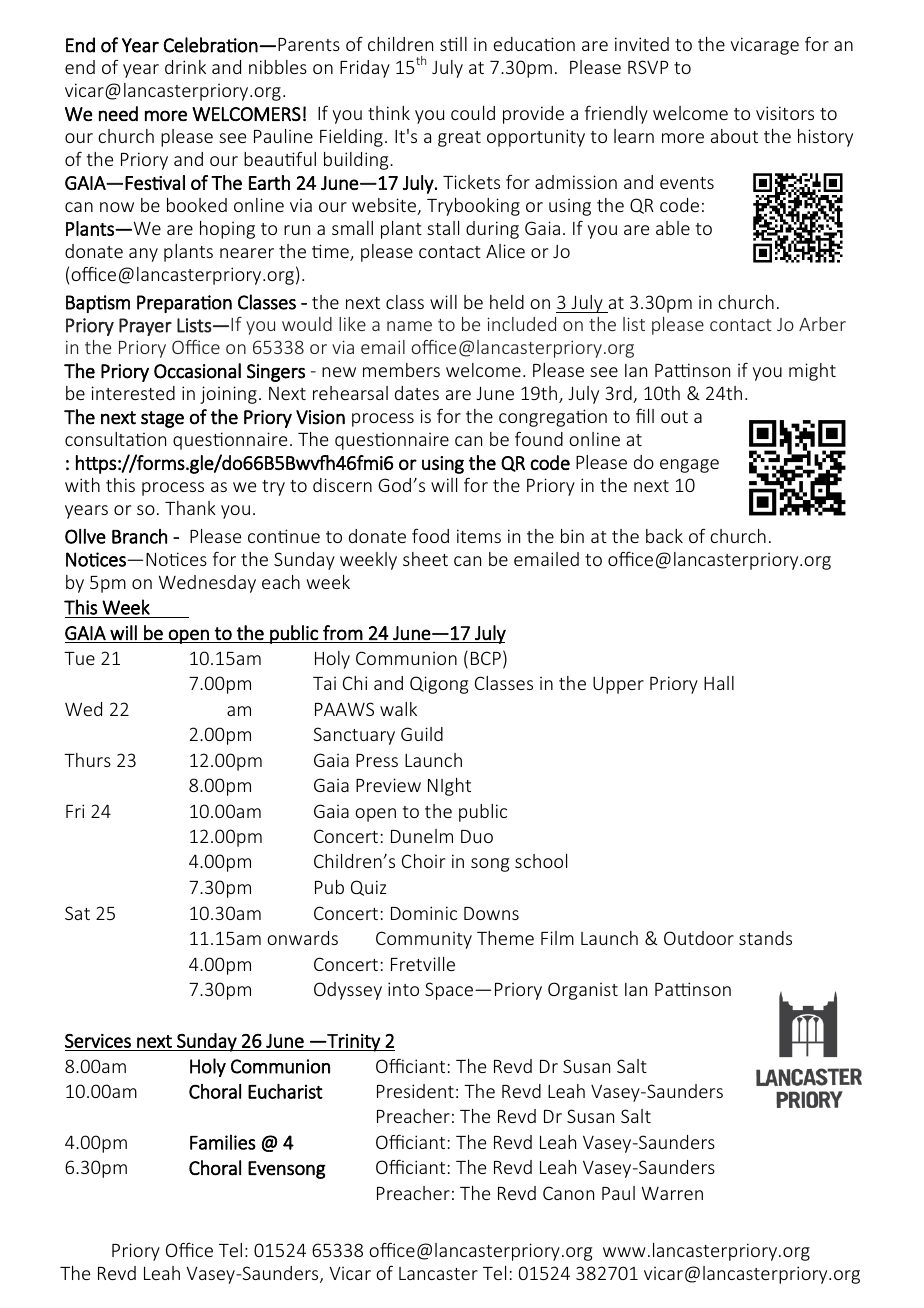  What do you see at coordinates (185, 67) in the page?
I see `drink` at bounding box center [185, 67].
